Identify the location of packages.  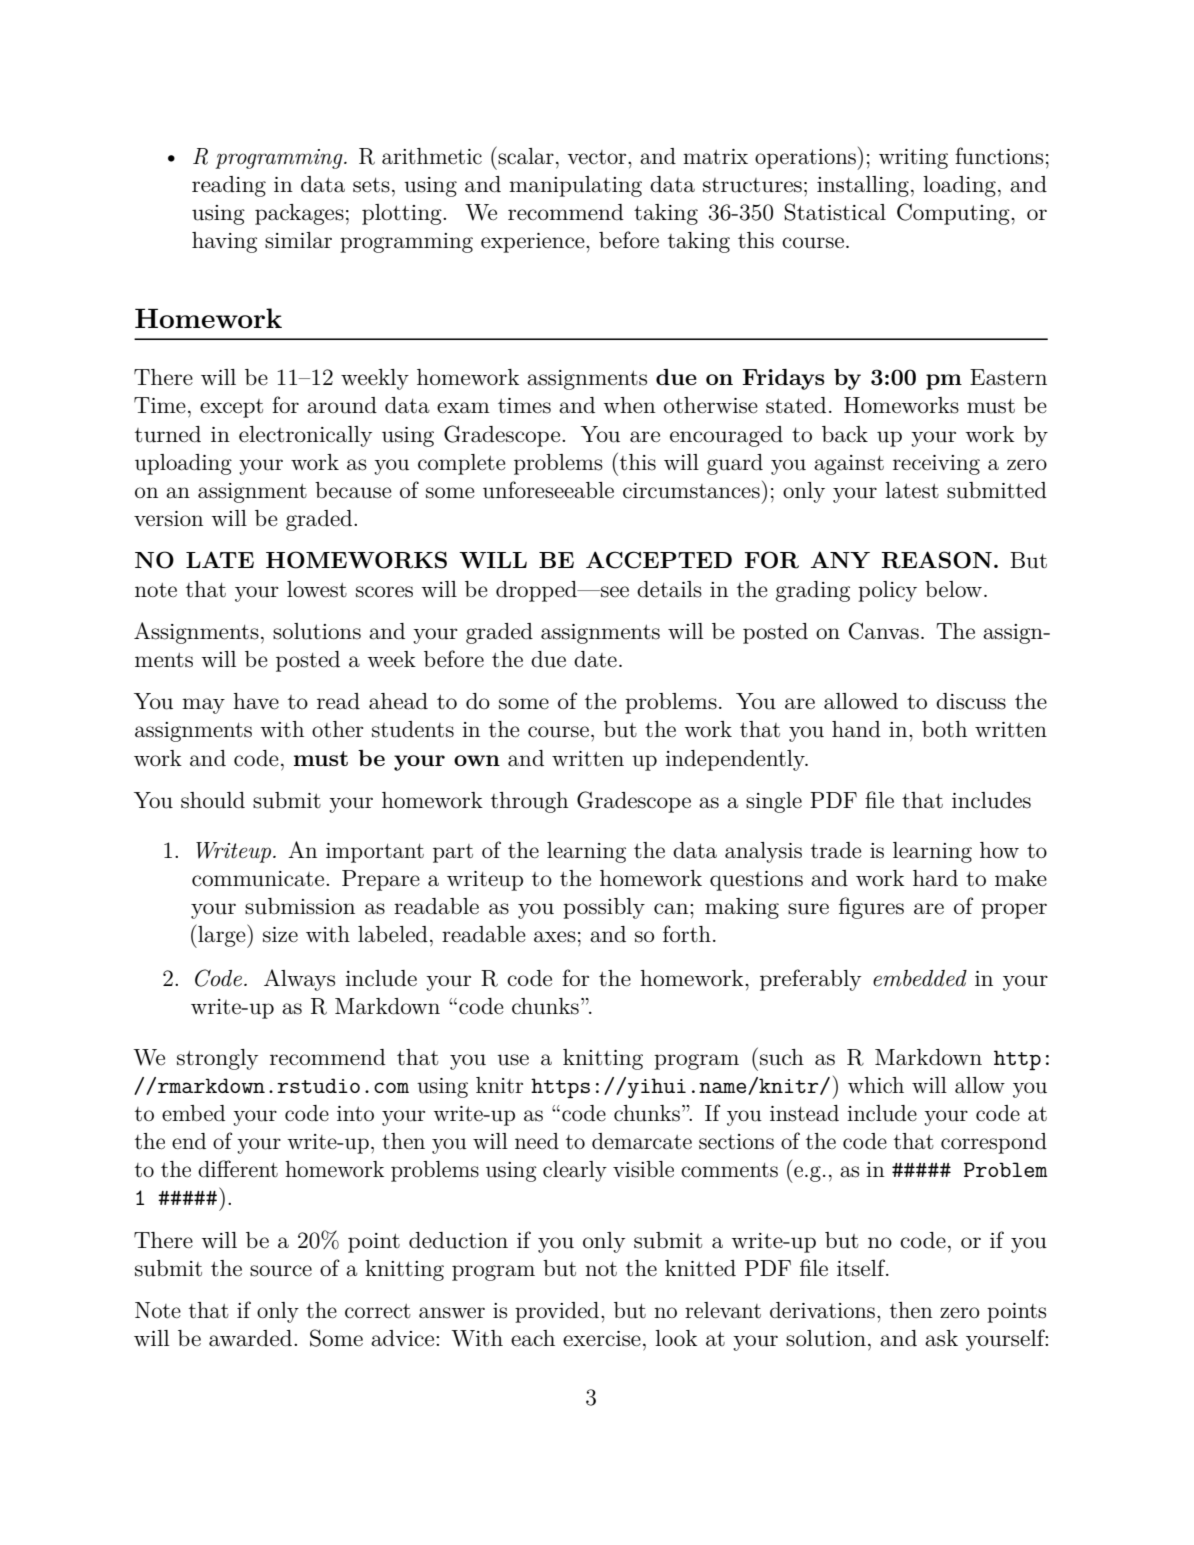
(299, 214).
